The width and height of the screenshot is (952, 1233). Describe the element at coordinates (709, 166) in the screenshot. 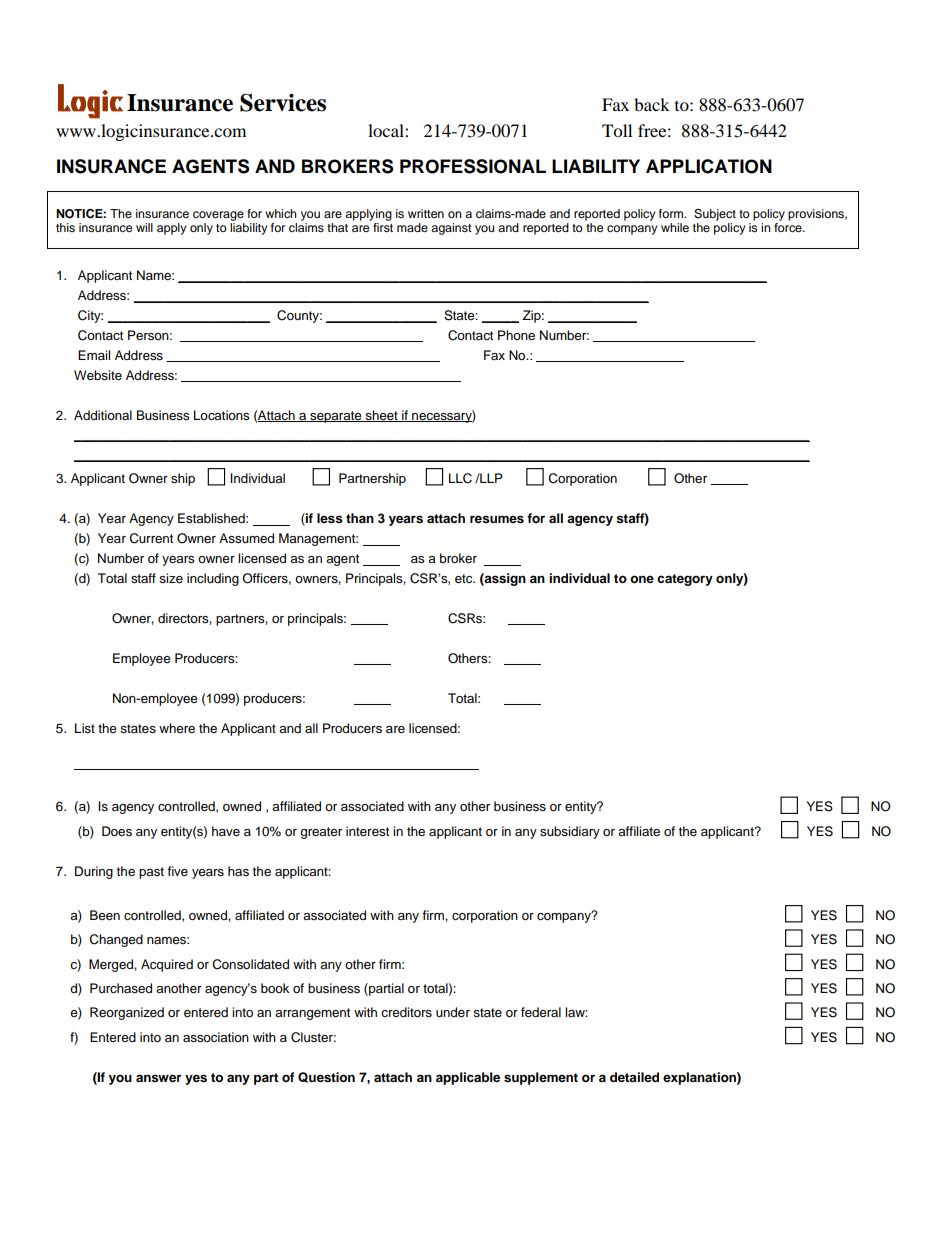

I see `APPLICATION` at that location.
